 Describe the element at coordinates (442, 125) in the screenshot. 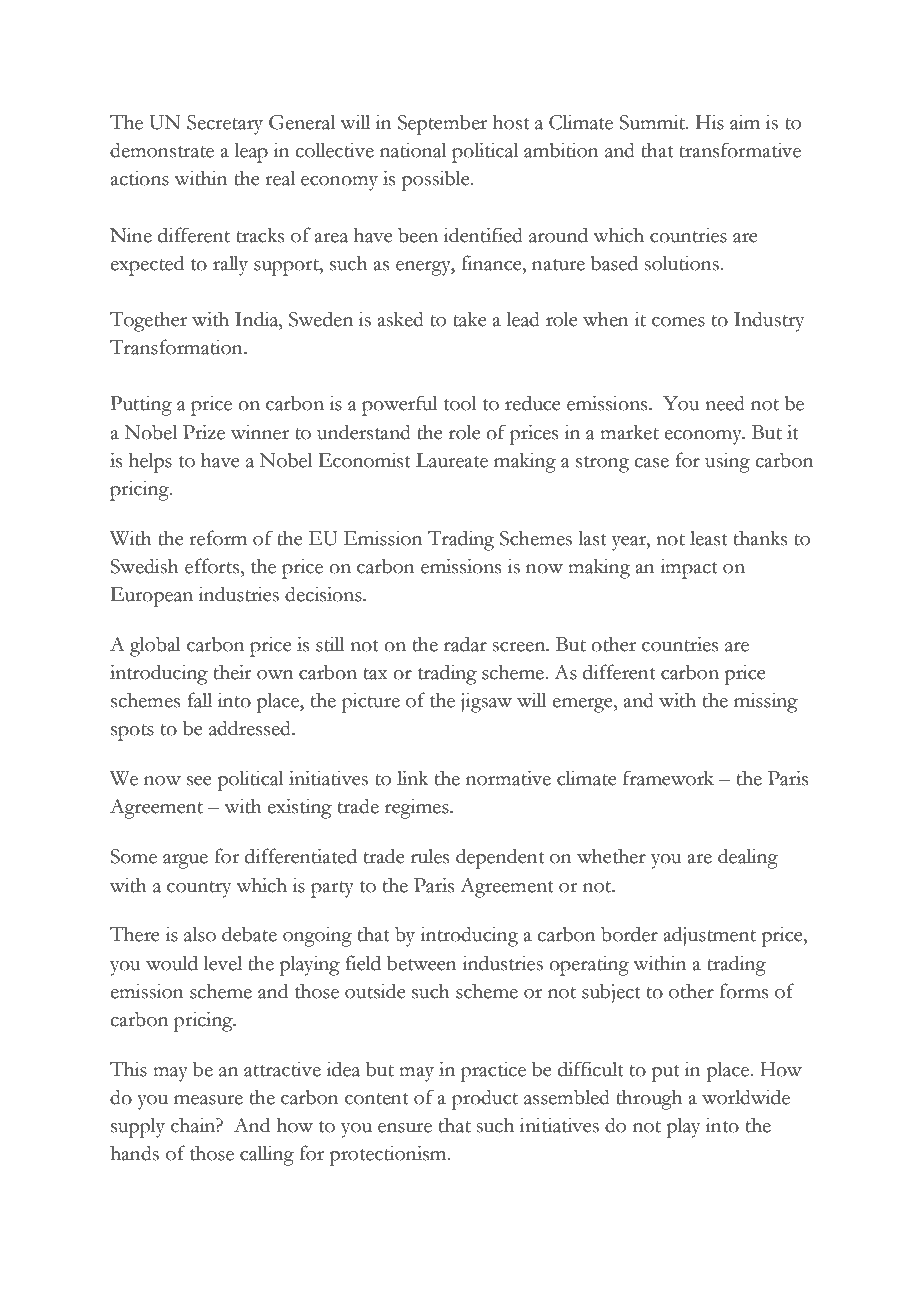

I see `September` at that location.
